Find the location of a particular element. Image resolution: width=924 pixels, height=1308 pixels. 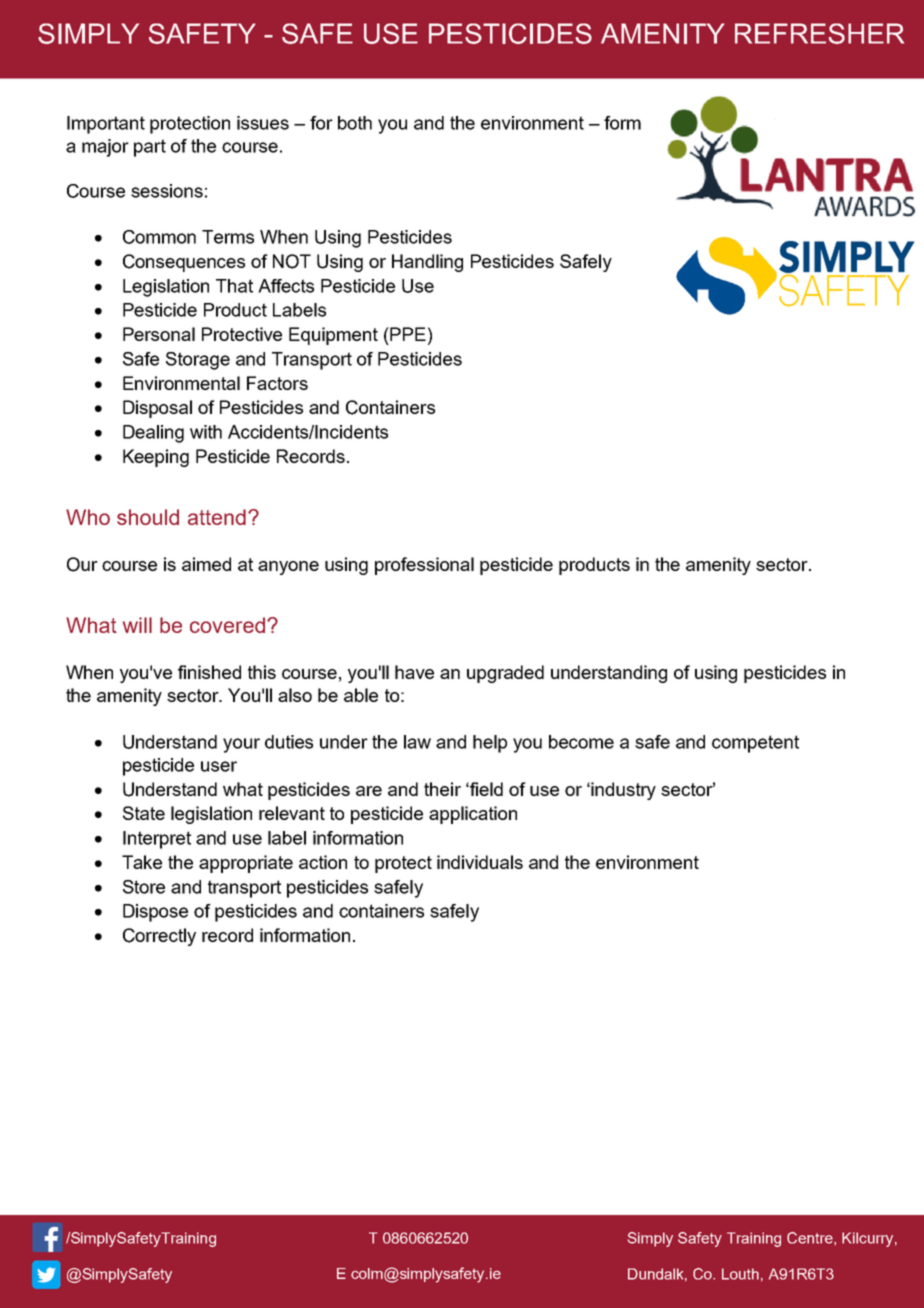

industry is located at coordinates (623, 791).
